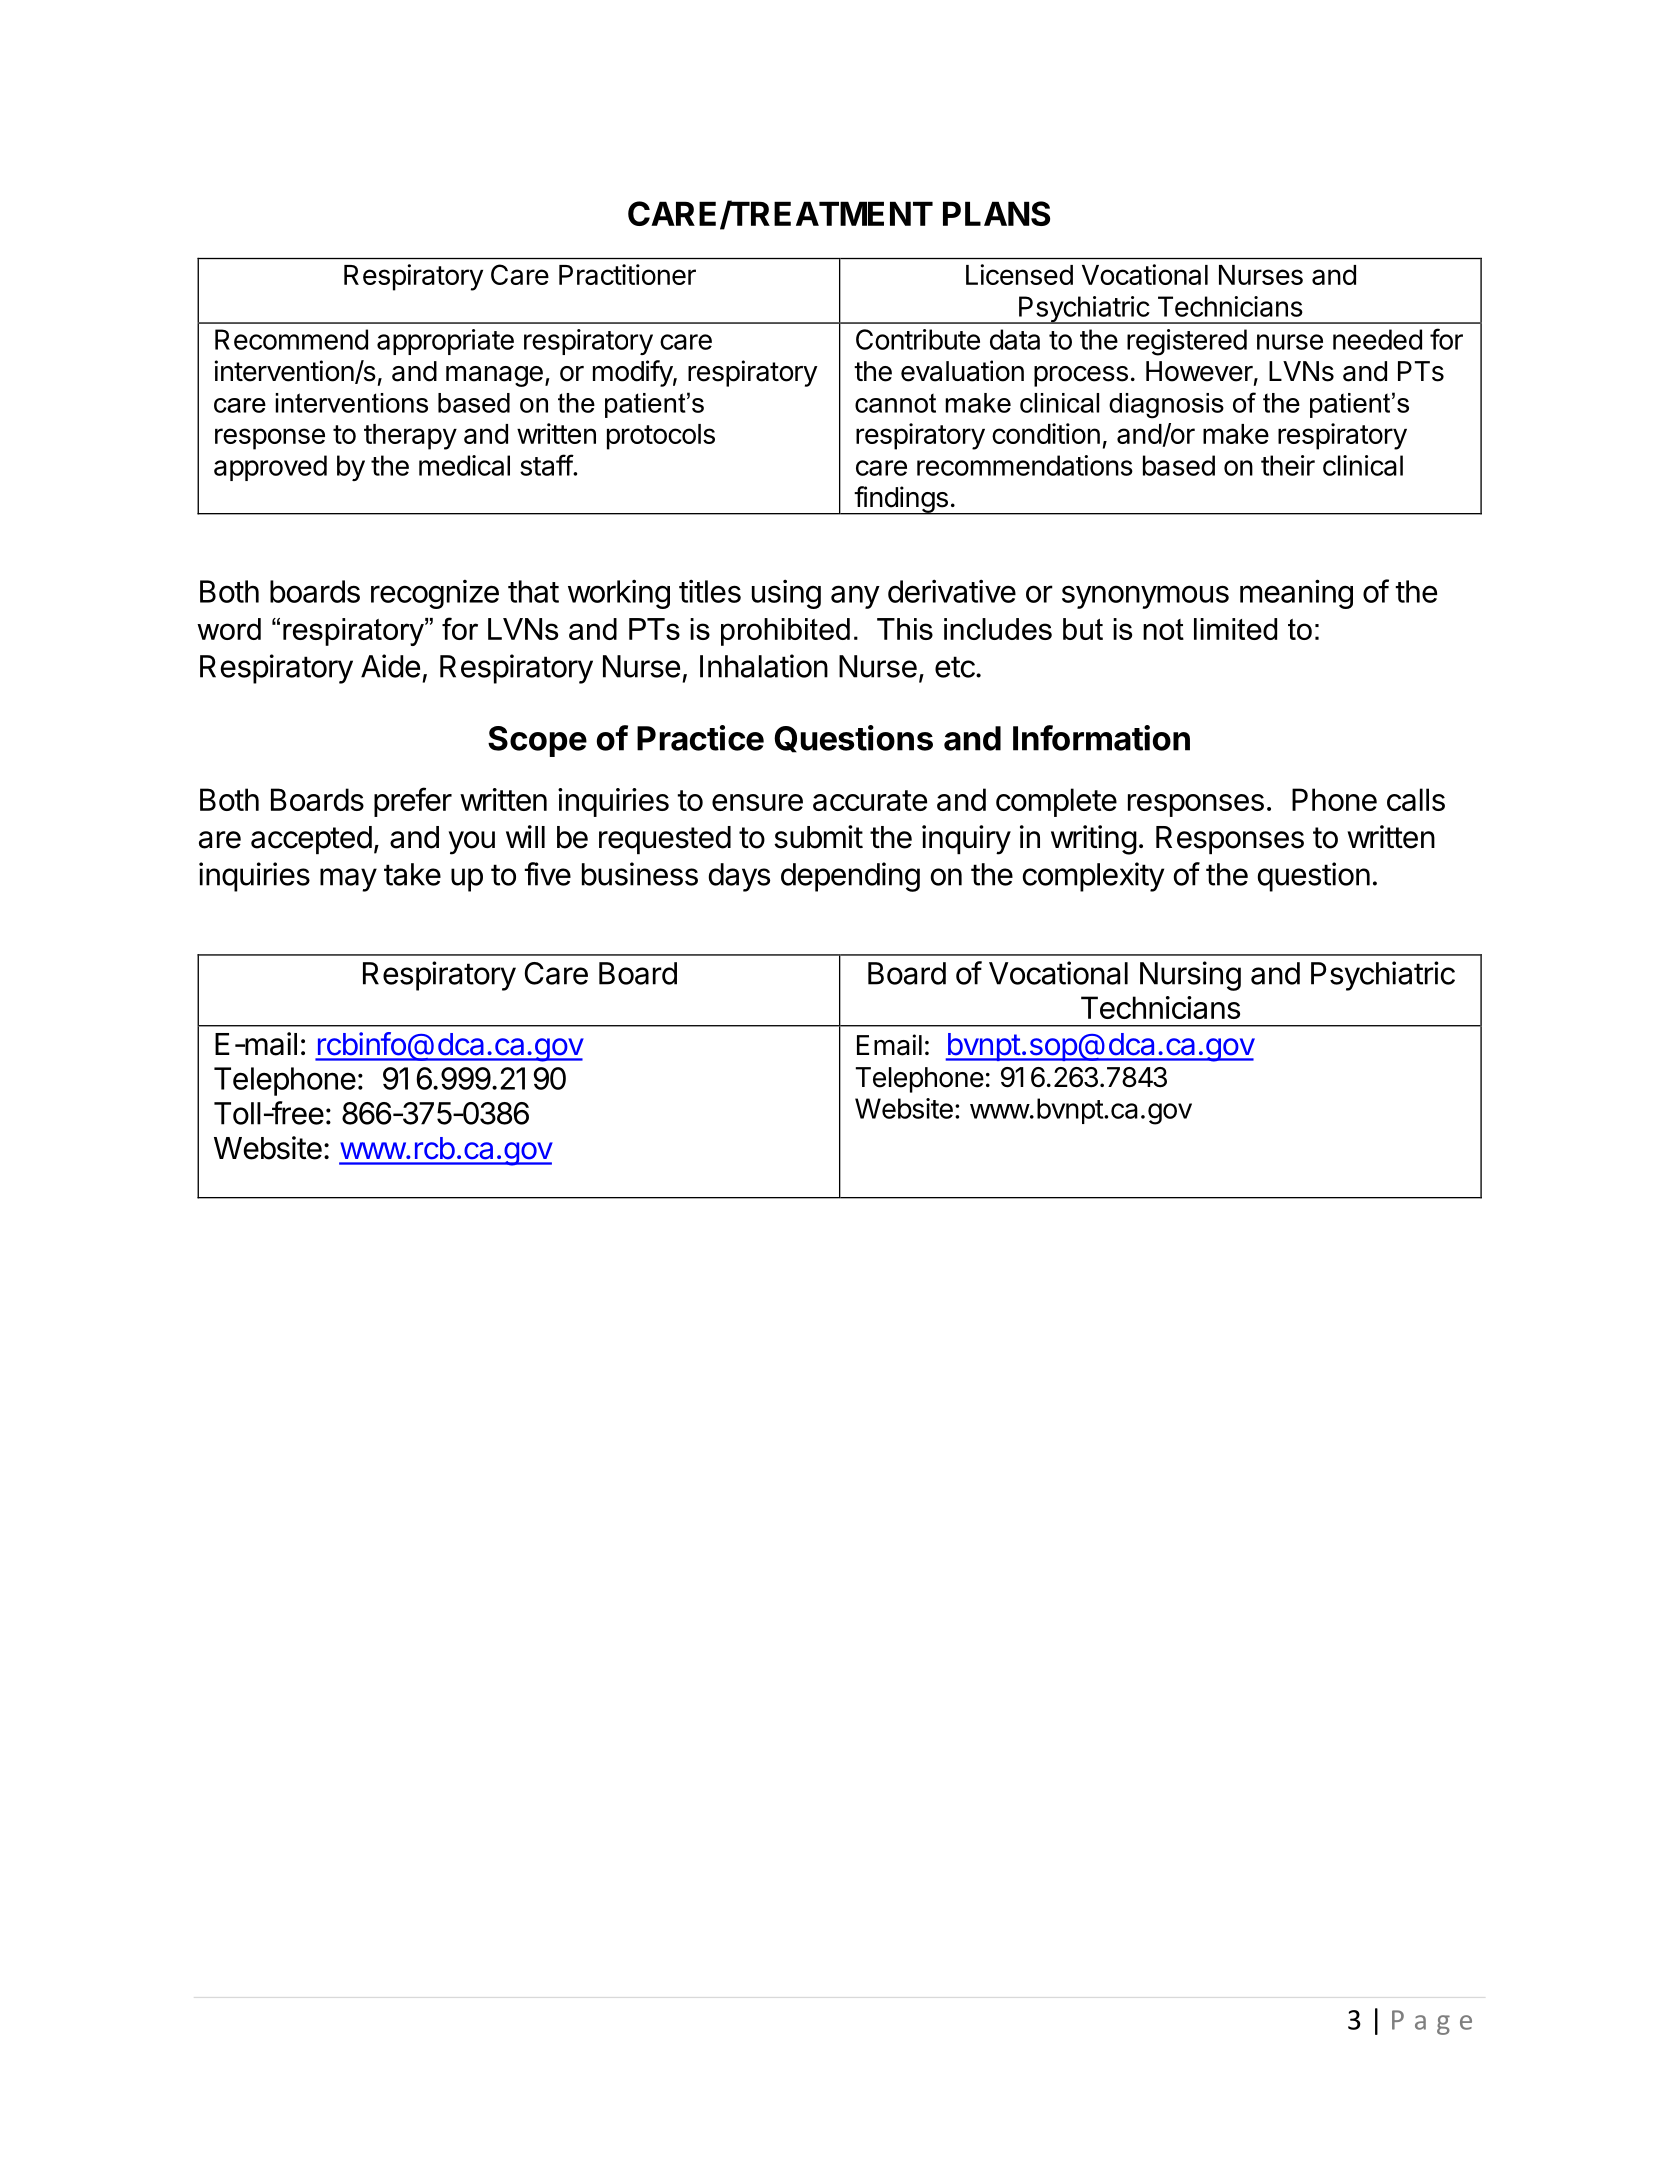 The width and height of the page is (1679, 2173). What do you see at coordinates (996, 213) in the page?
I see `PLANS` at bounding box center [996, 213].
